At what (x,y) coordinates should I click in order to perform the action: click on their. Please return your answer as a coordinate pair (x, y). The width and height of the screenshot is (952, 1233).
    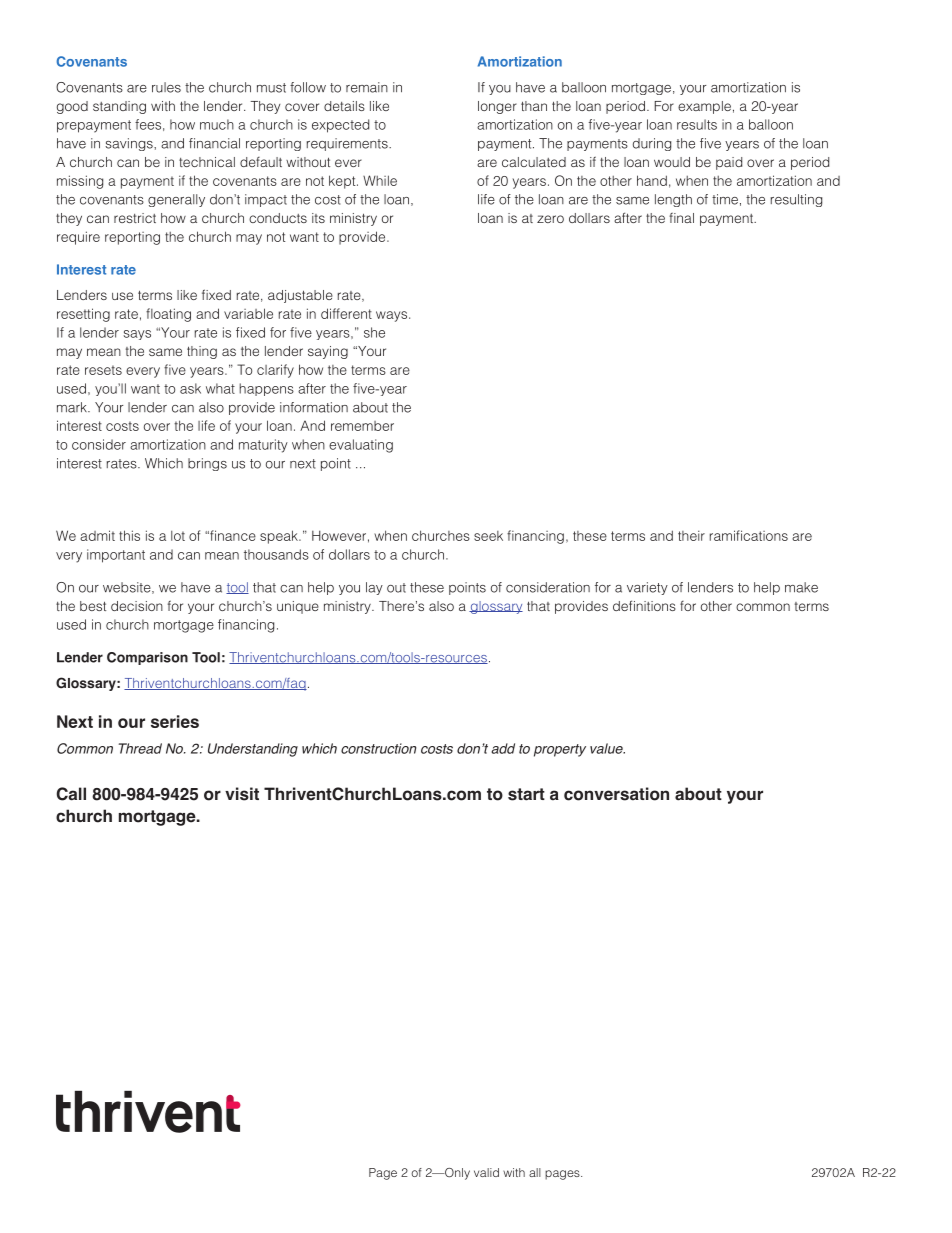
    Looking at the image, I should click on (691, 535).
